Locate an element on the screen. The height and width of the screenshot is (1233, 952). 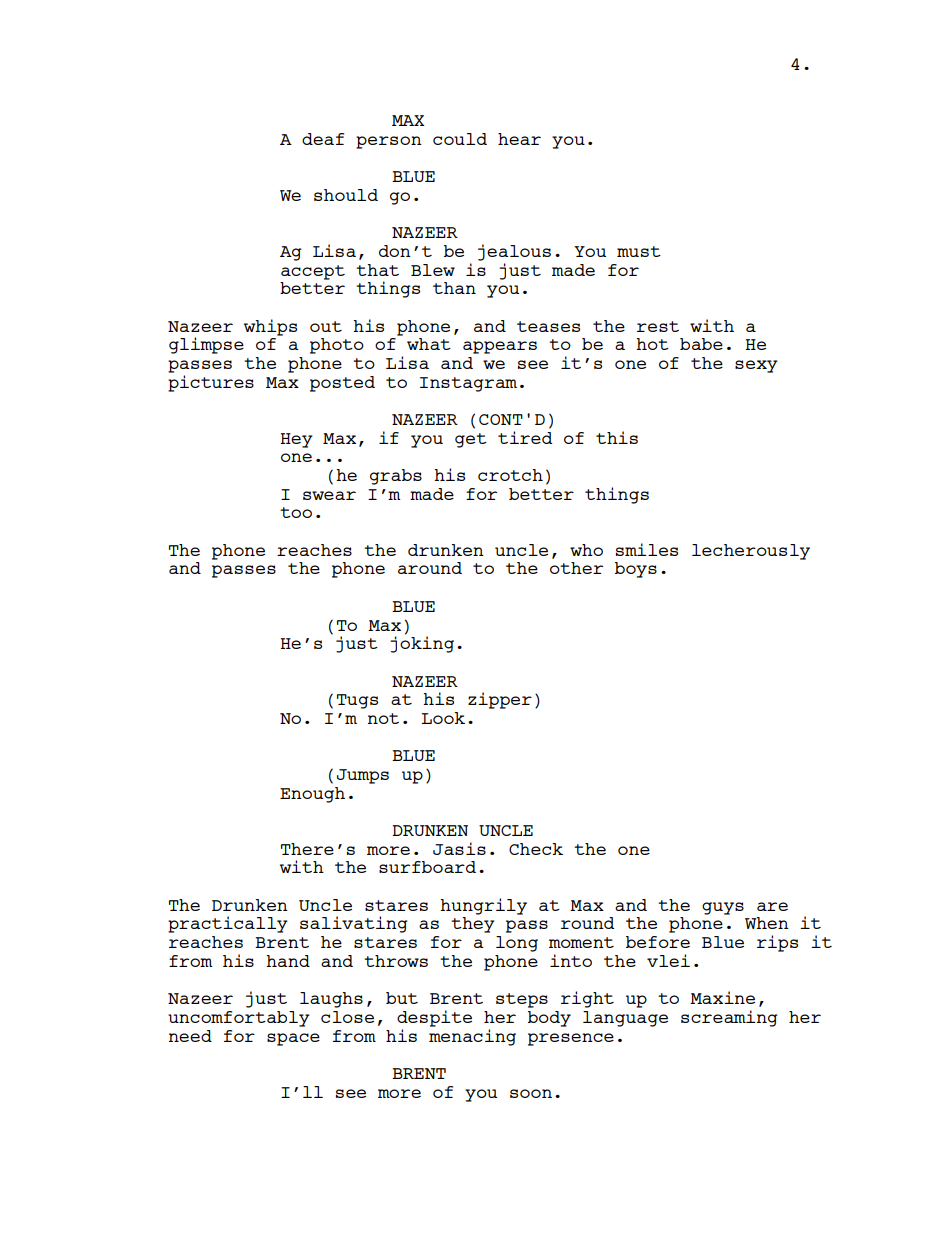
must is located at coordinates (639, 251).
